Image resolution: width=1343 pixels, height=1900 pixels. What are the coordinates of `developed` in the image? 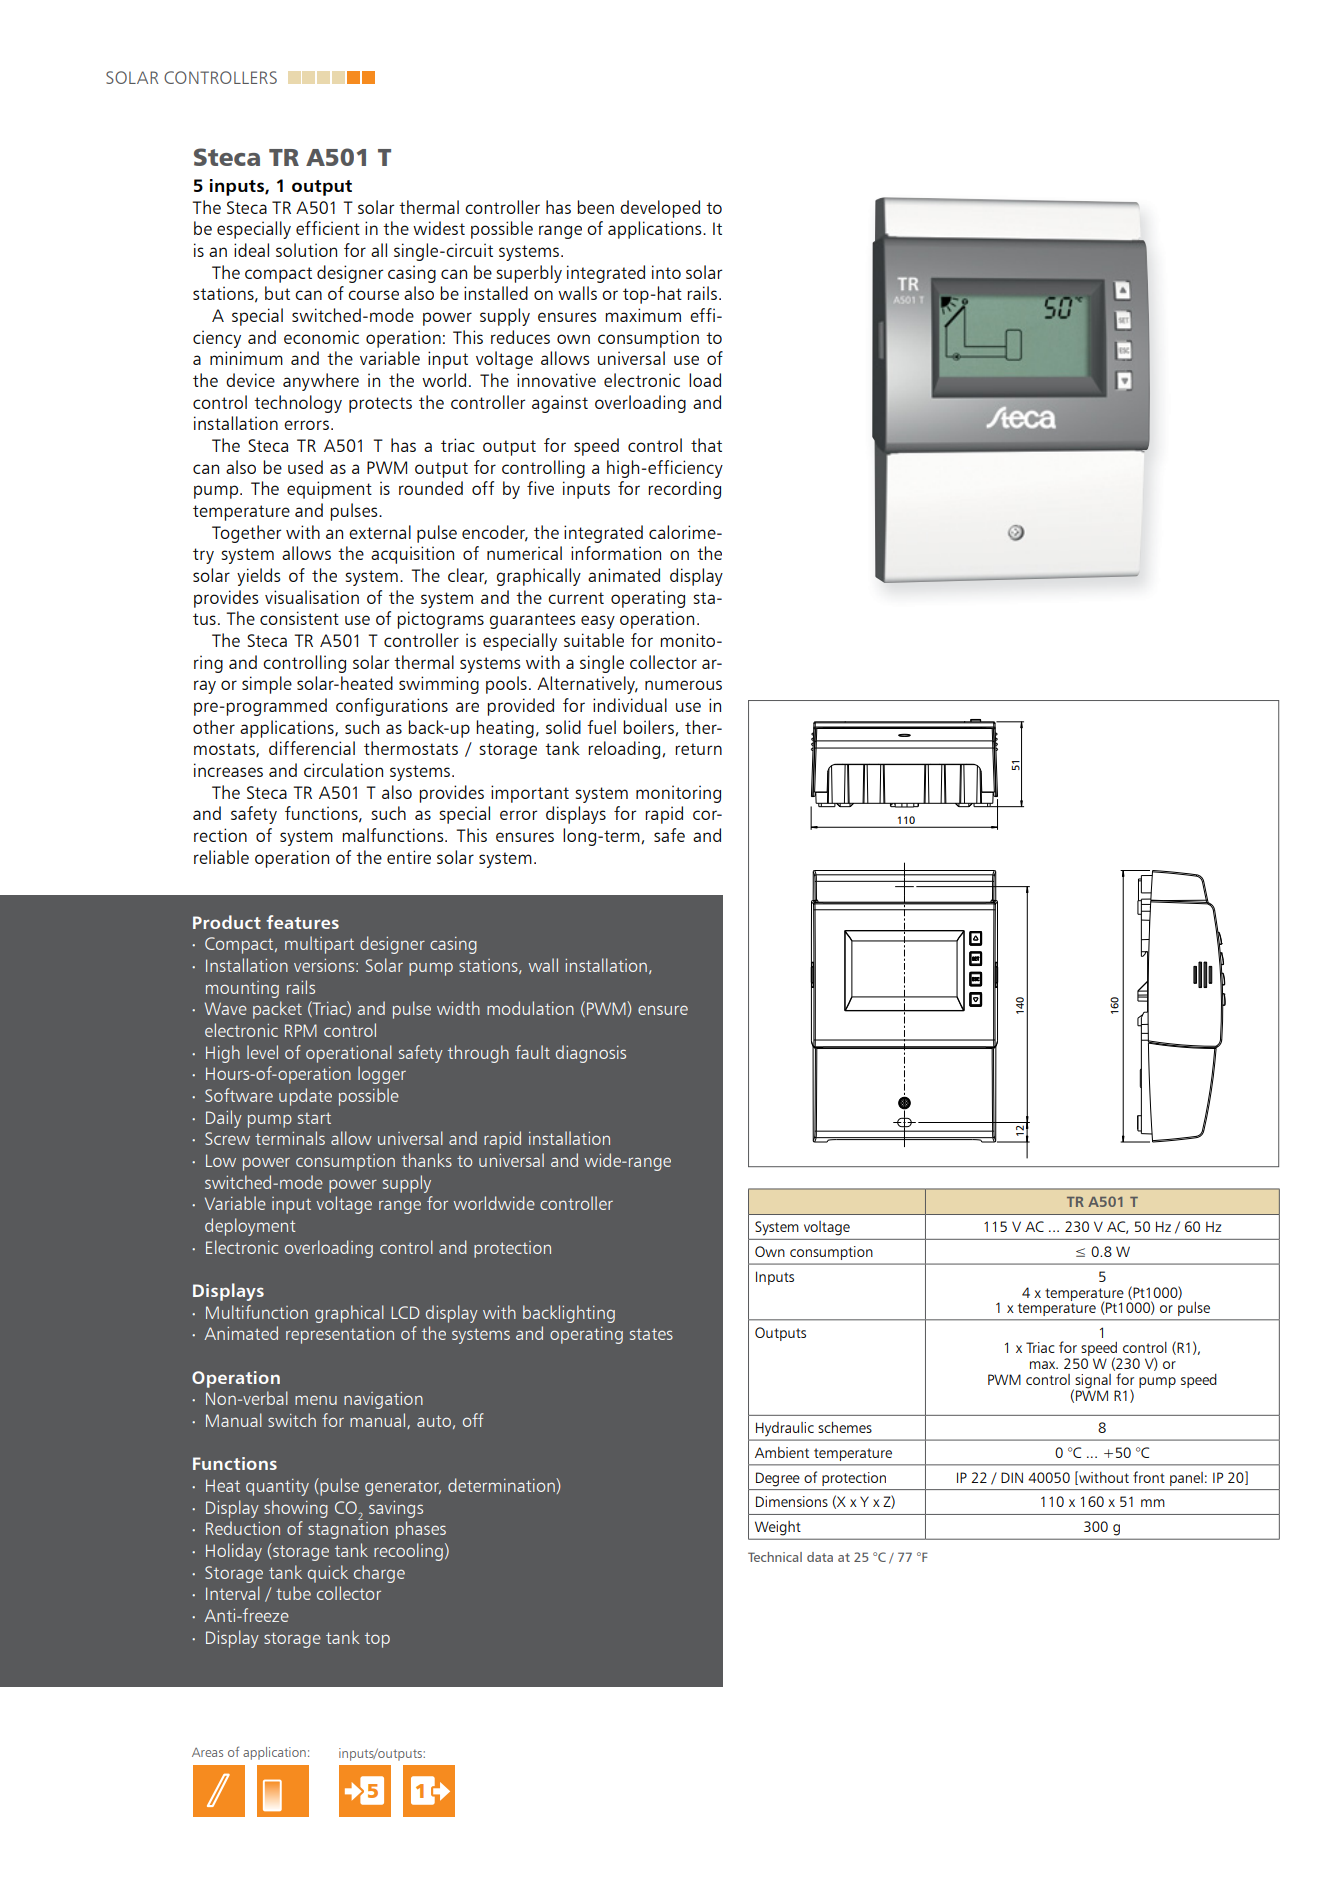 It's located at (660, 209).
